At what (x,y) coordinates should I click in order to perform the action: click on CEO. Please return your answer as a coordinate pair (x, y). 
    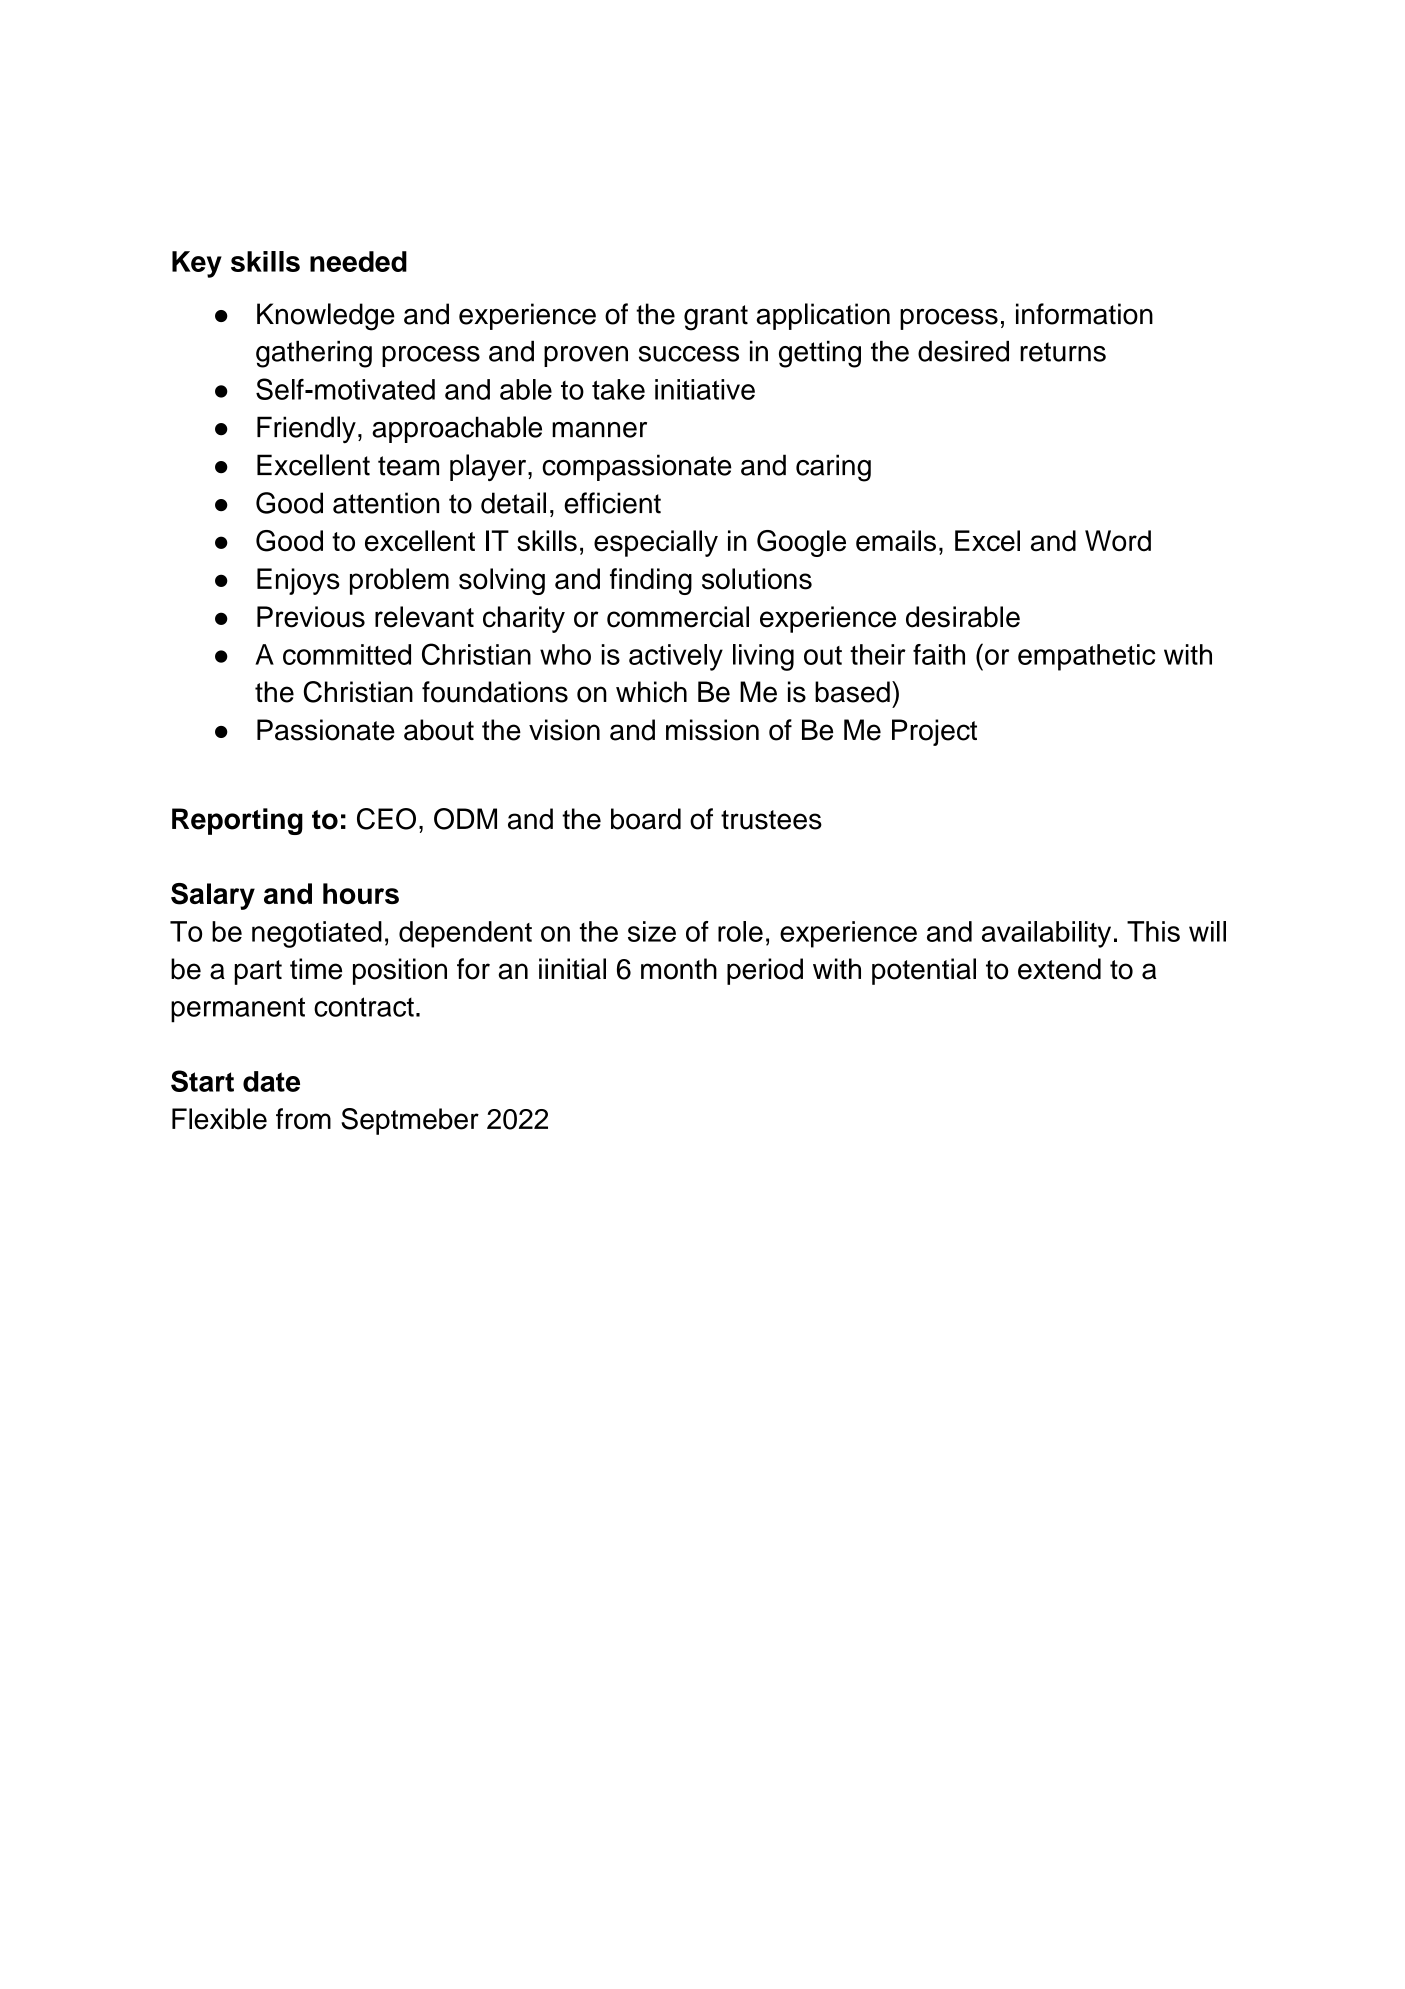
    Looking at the image, I should click on (386, 819).
